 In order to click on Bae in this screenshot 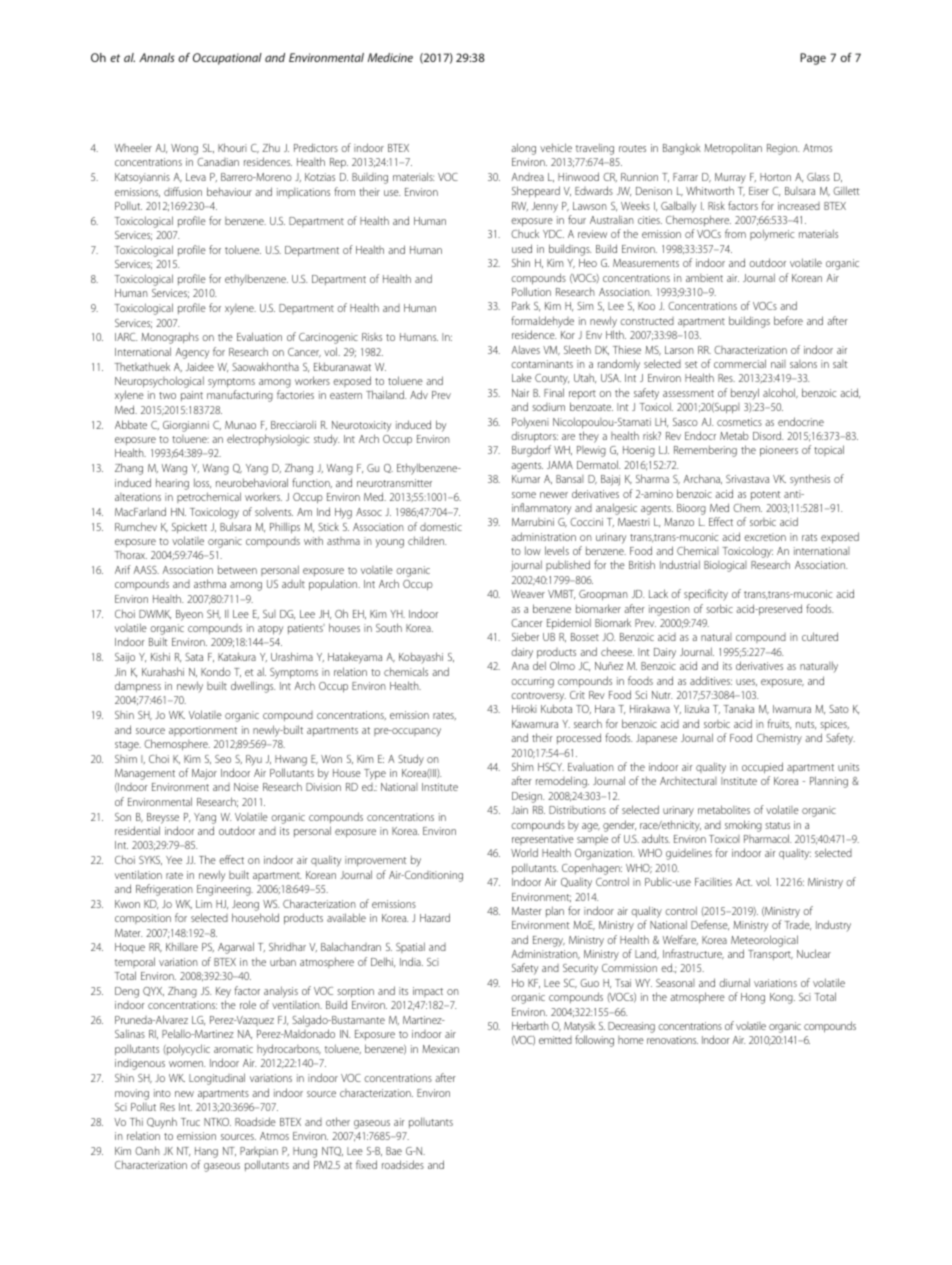, I will do `click(394, 1151)`.
